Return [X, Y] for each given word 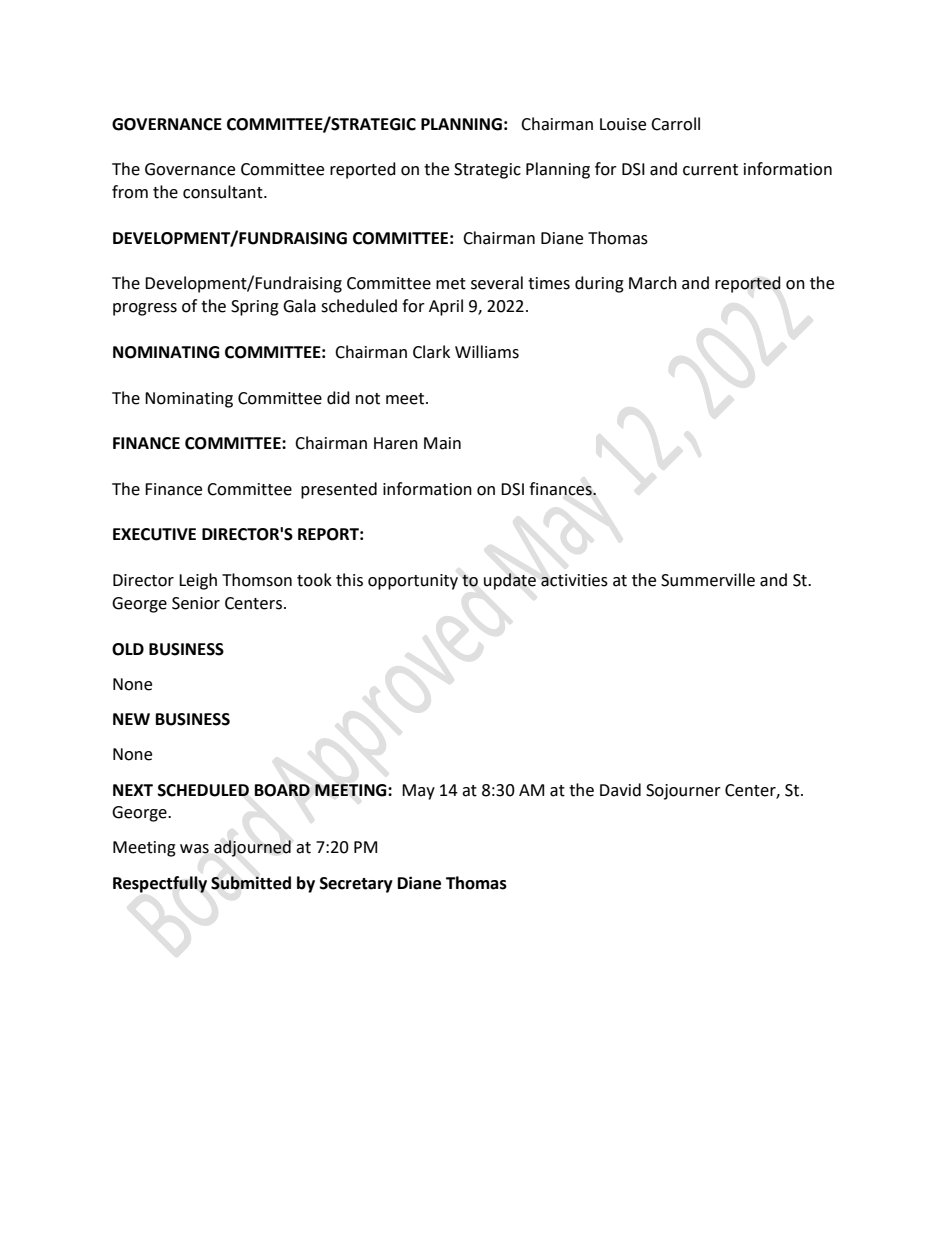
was [194, 849]
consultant [224, 192]
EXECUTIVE [154, 534]
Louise [623, 124]
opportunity [413, 582]
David [620, 790]
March [653, 283]
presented [339, 490]
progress [145, 309]
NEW [131, 719]
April [446, 307]
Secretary [356, 885]
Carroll [675, 124]
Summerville [708, 580]
